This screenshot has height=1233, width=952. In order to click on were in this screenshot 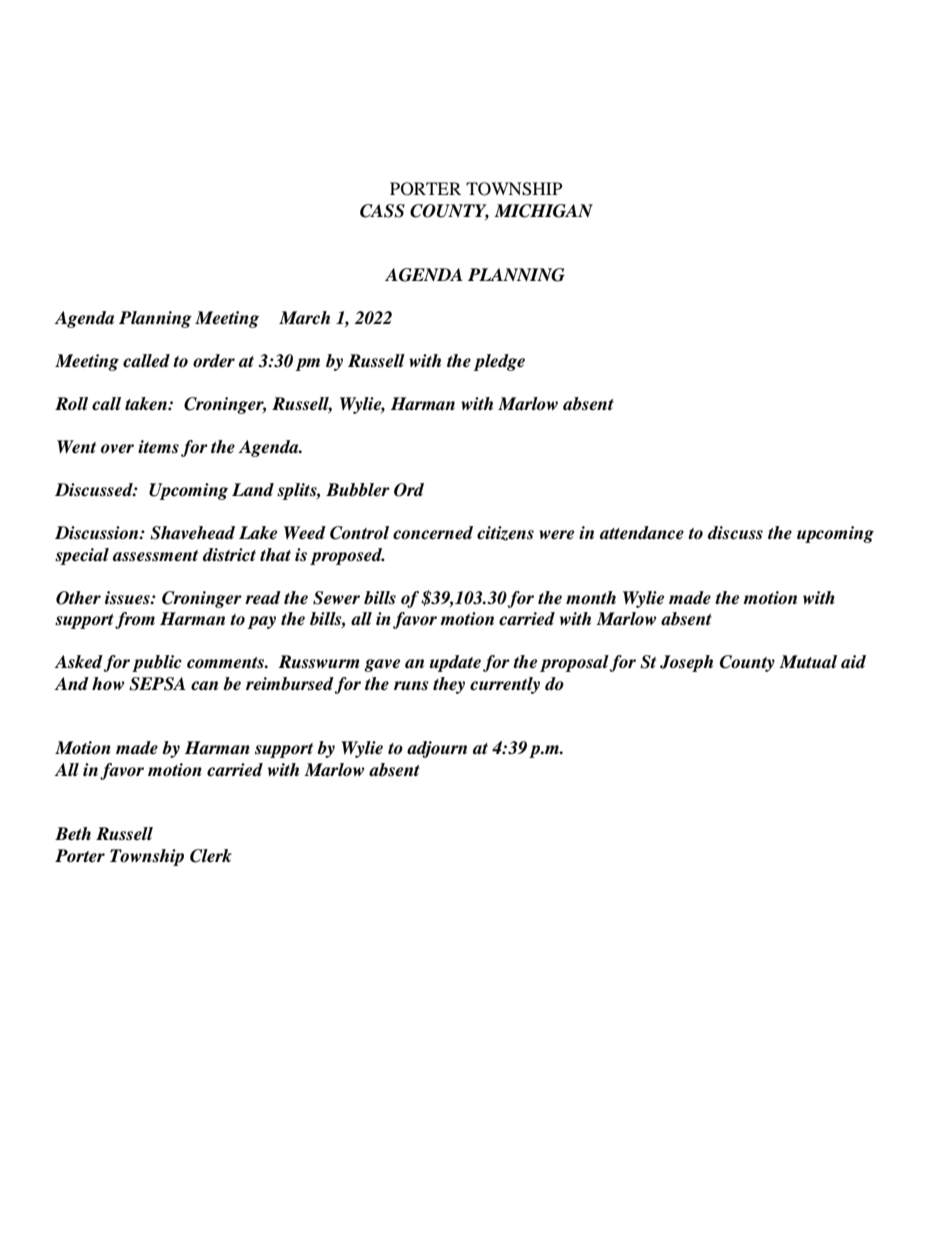, I will do `click(556, 535)`.
